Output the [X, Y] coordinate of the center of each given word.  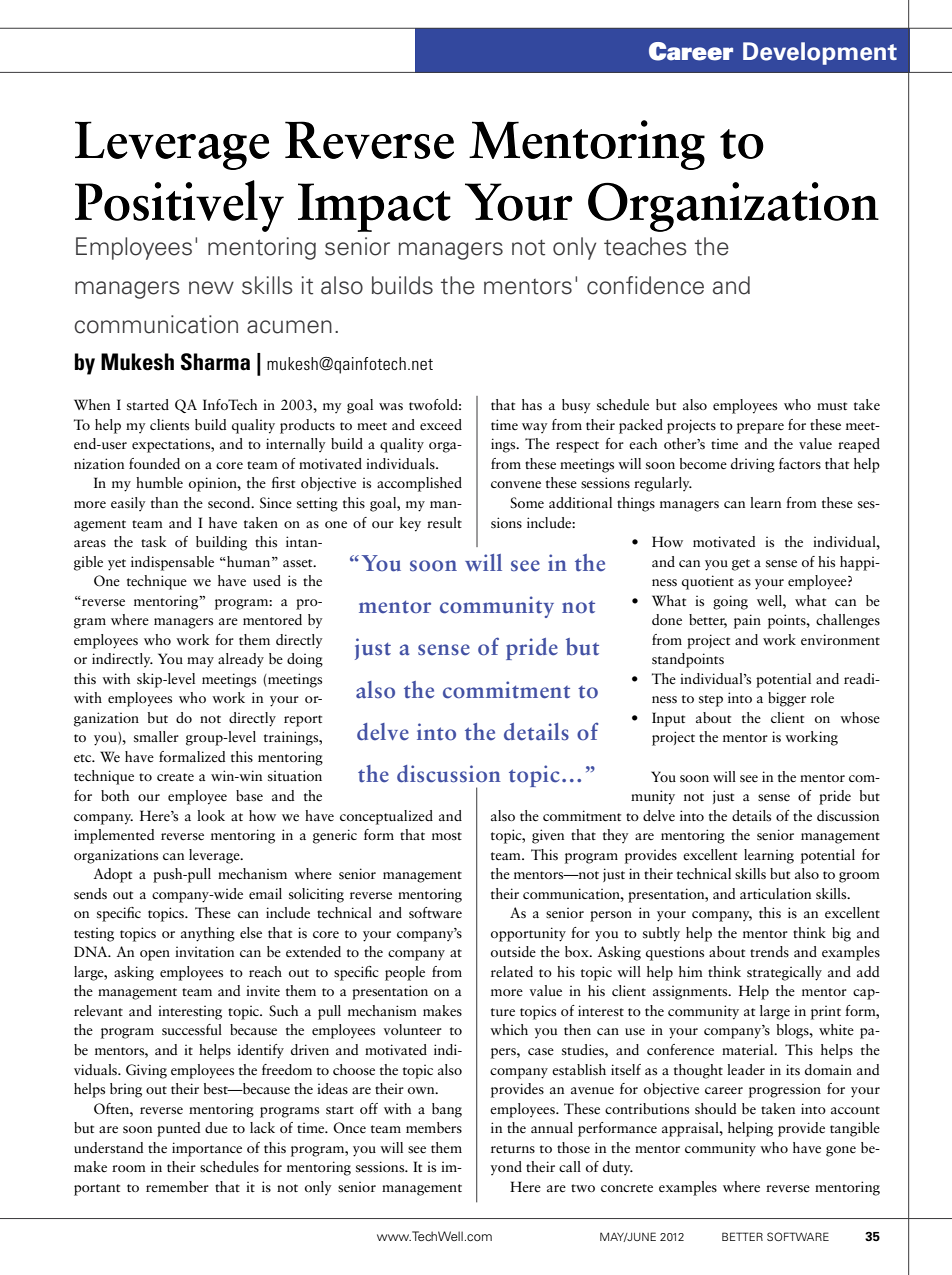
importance [207, 1149]
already [241, 660]
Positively [179, 206]
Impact [374, 207]
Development [820, 53]
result [444, 522]
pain [747, 621]
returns [513, 1149]
